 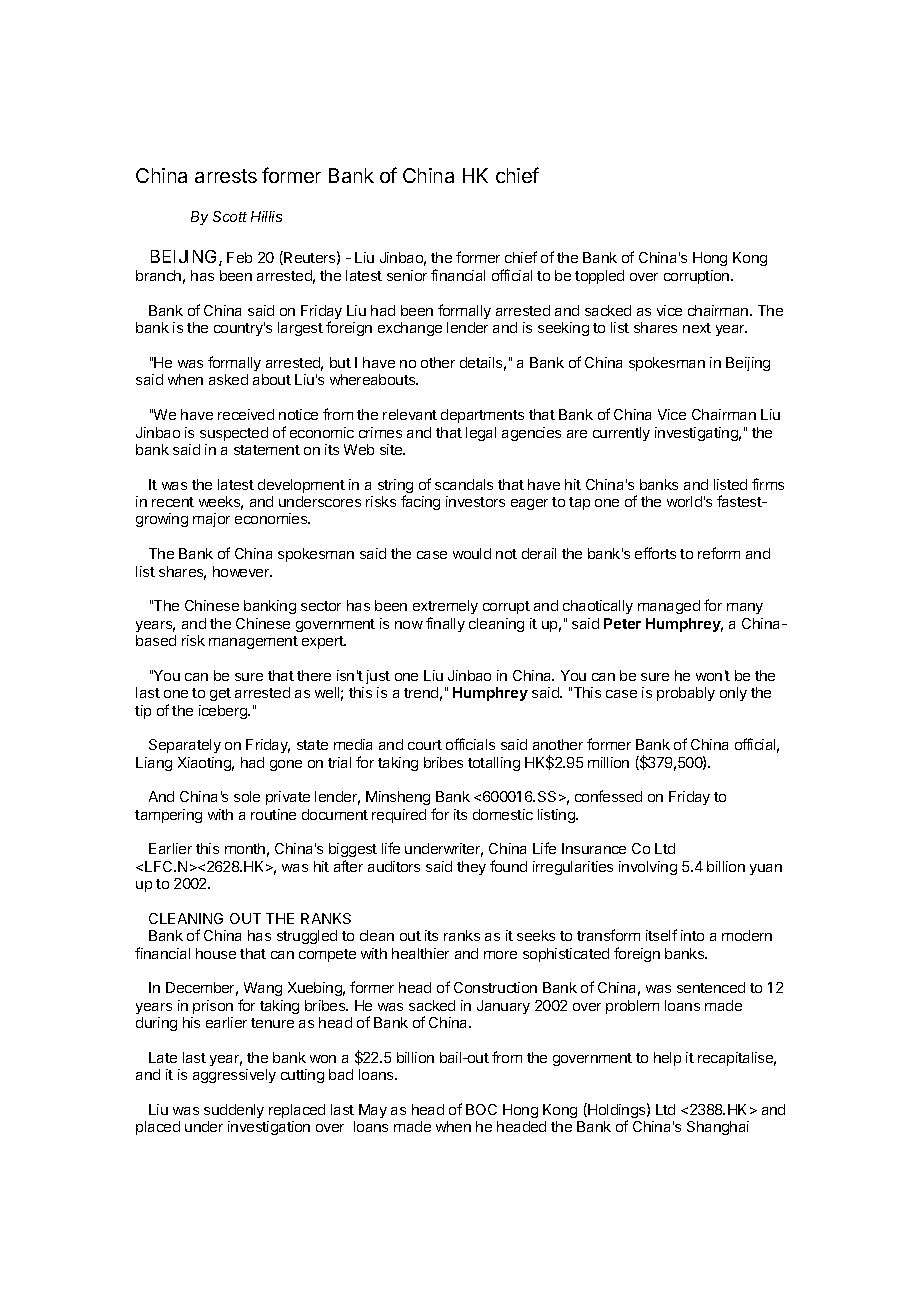 What do you see at coordinates (230, 216) in the screenshot?
I see `Scott` at bounding box center [230, 216].
